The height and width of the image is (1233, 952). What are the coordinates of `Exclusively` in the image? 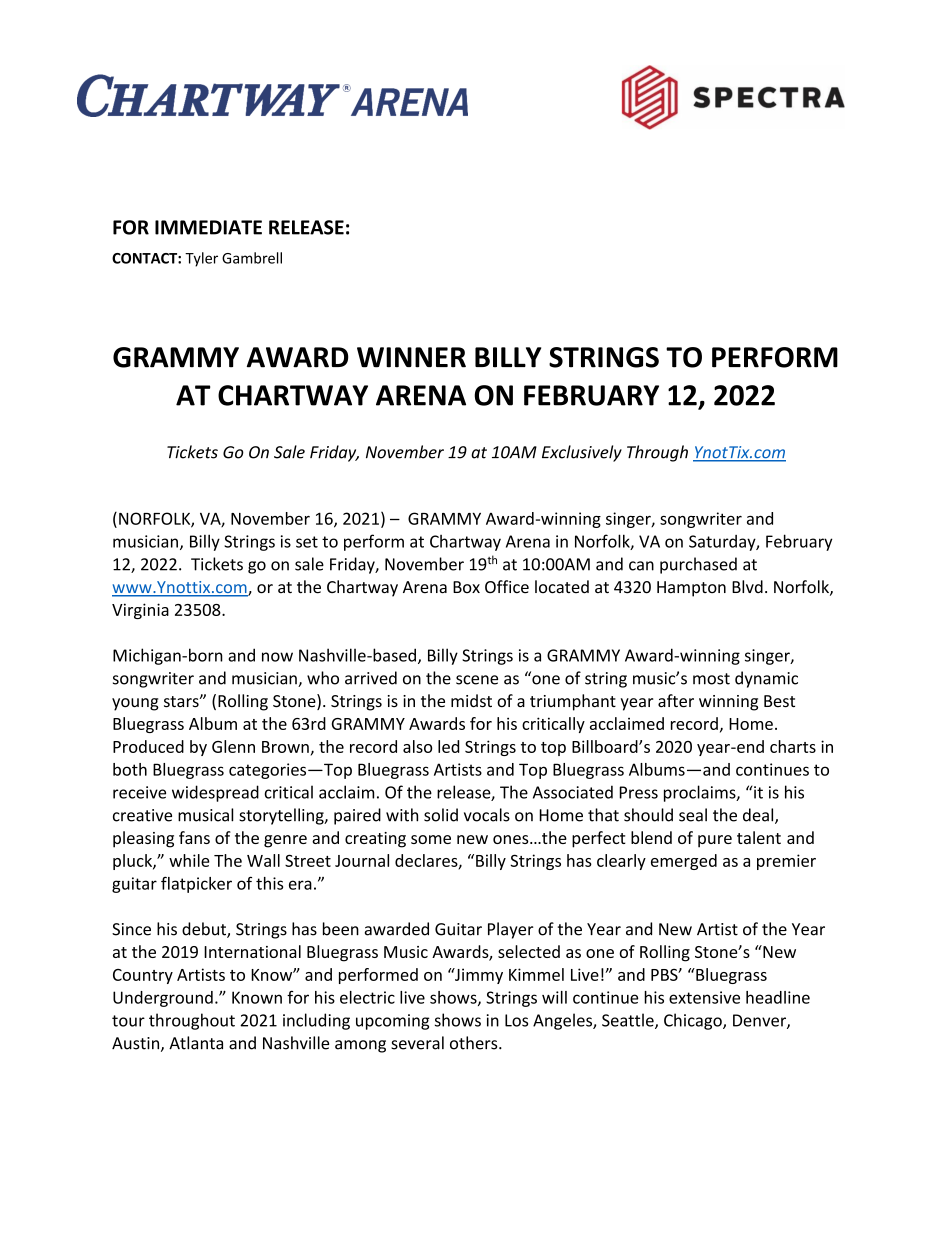 It's located at (582, 453).
